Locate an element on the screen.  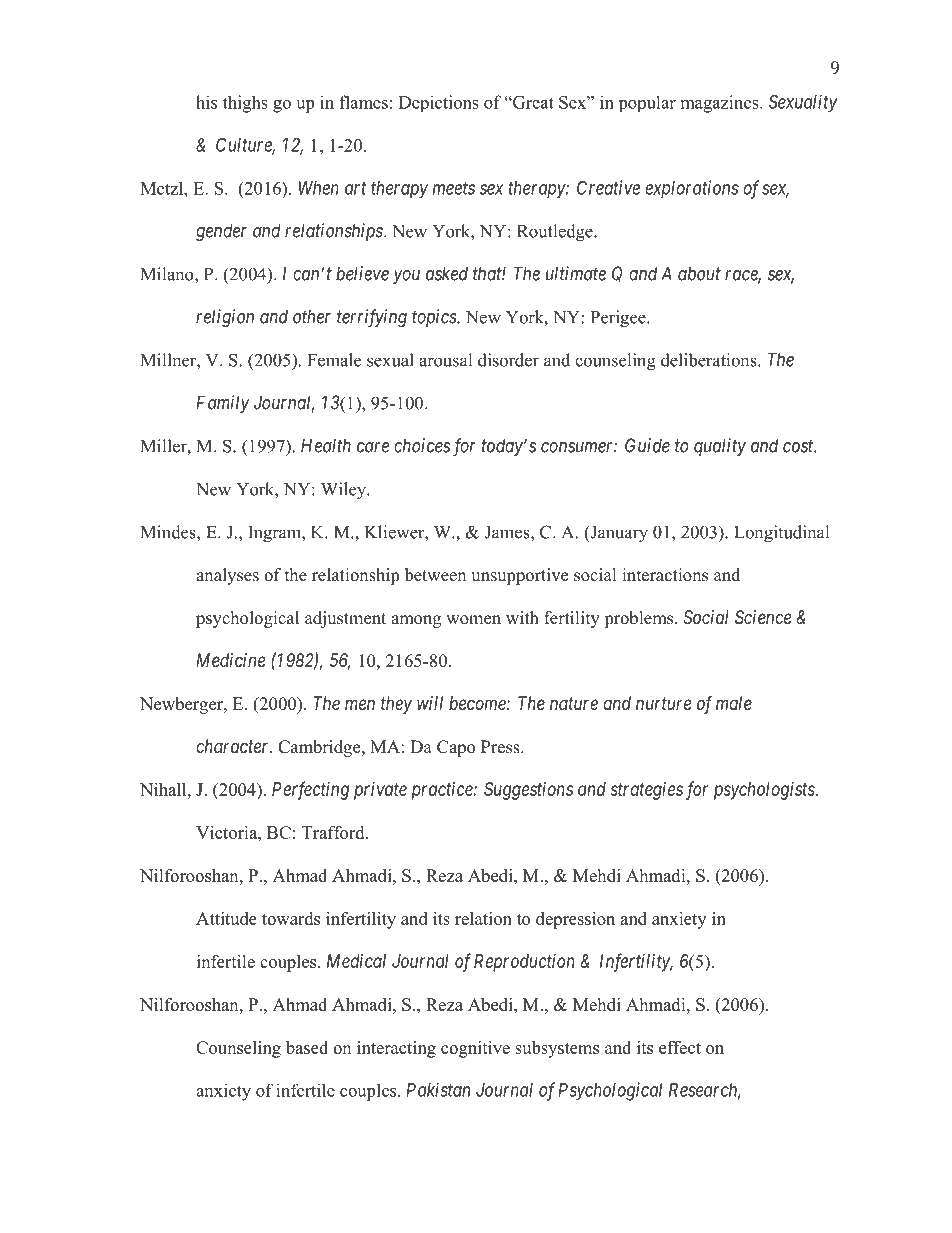
Health is located at coordinates (326, 445).
